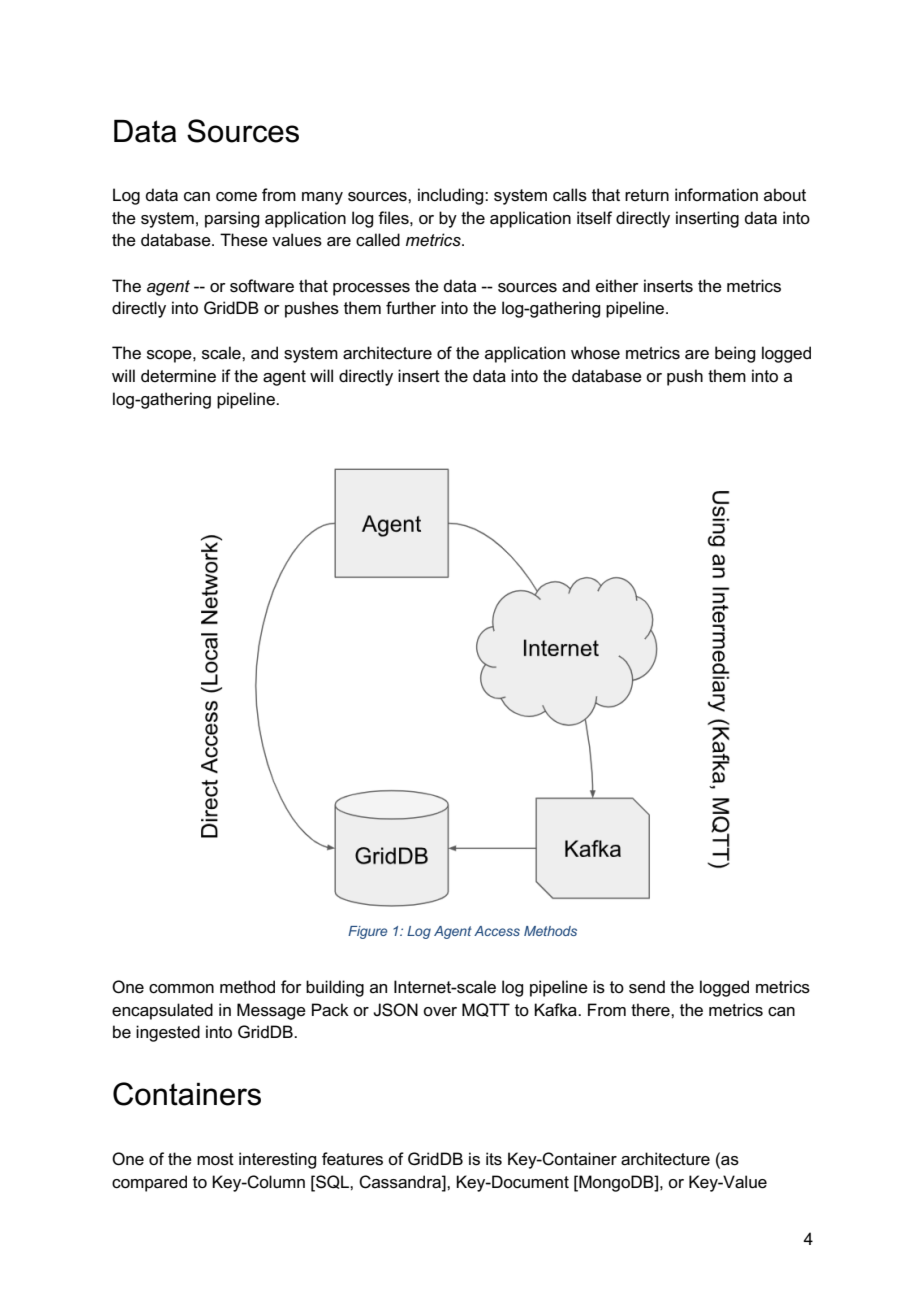 This document has height=1308, width=924. What do you see at coordinates (232, 219) in the document?
I see `parsing` at bounding box center [232, 219].
